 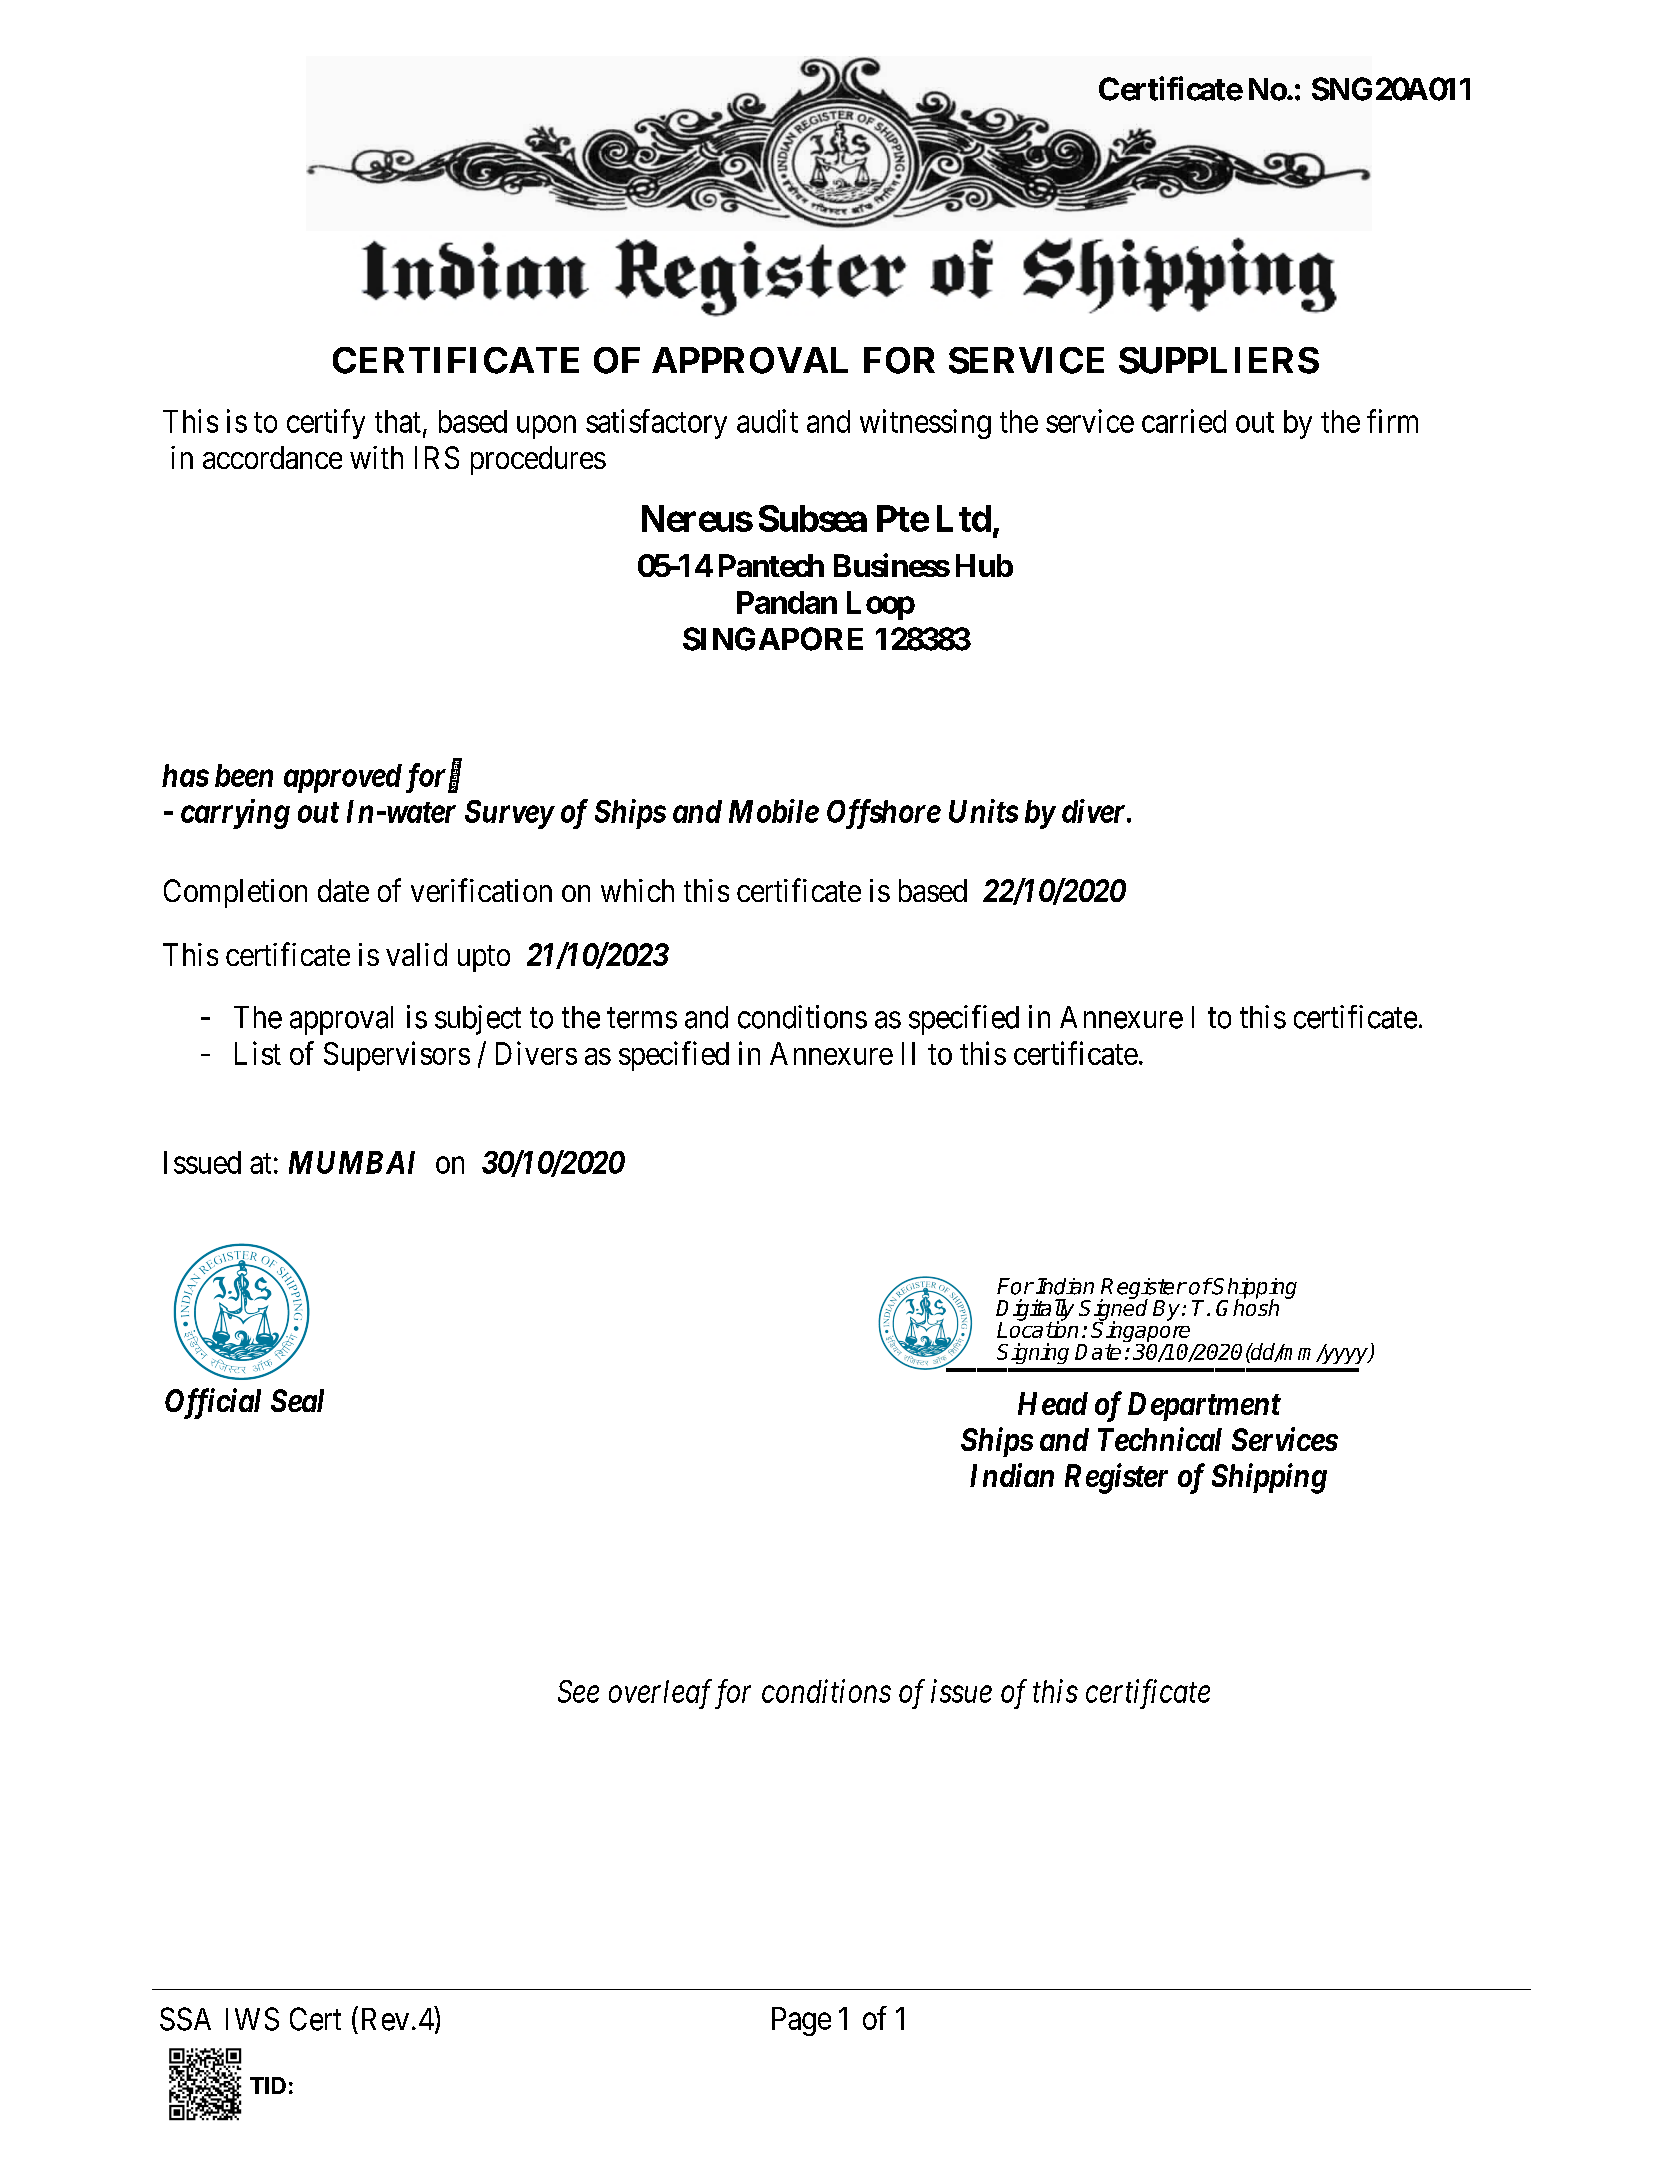 What do you see at coordinates (813, 518) in the image?
I see `Subsea` at bounding box center [813, 518].
